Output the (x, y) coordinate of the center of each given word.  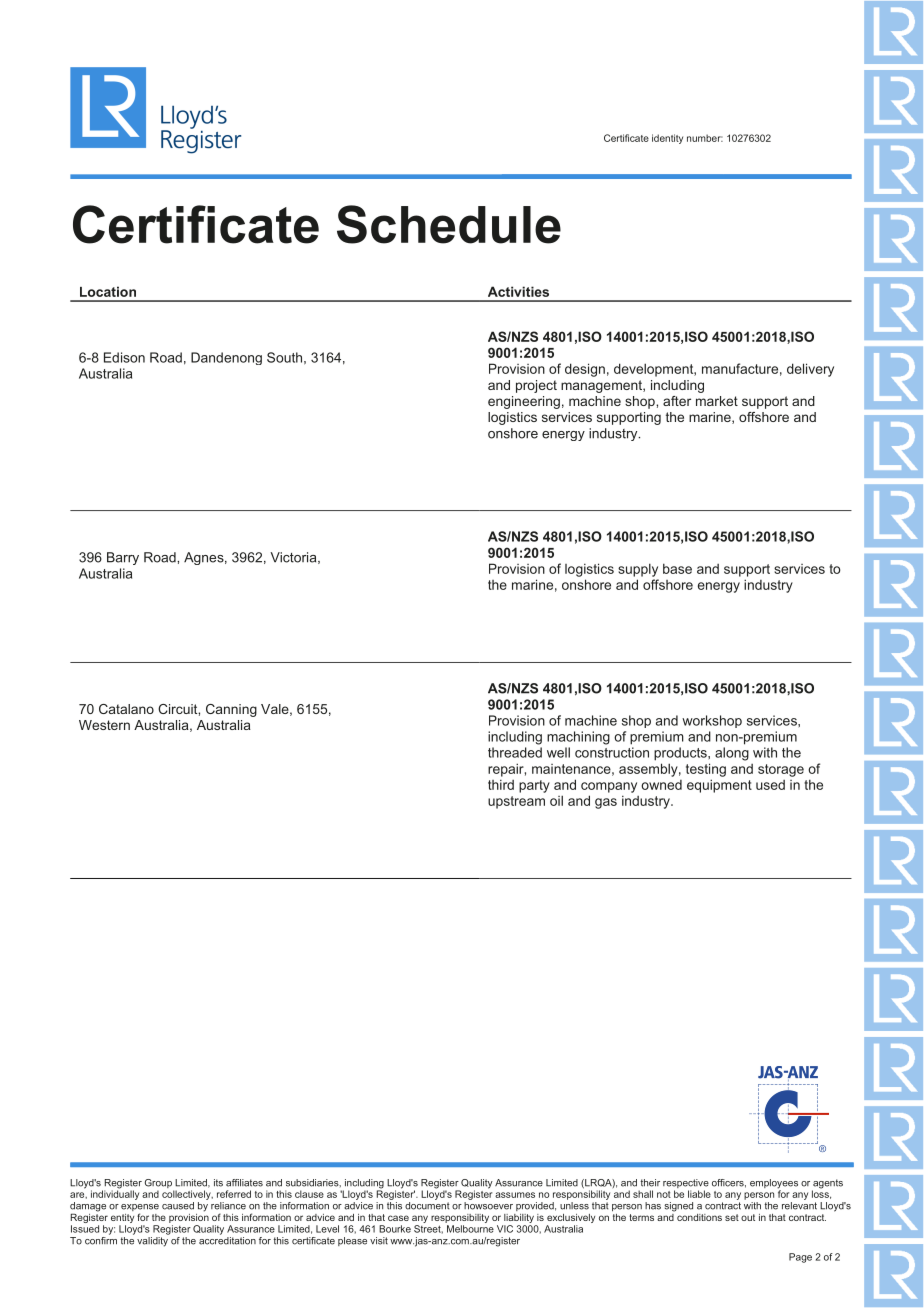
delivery (810, 370)
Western (104, 725)
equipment (719, 786)
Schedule (449, 224)
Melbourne (470, 1229)
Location (108, 291)
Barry (123, 558)
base (677, 568)
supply (638, 570)
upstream (516, 802)
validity (153, 1240)
